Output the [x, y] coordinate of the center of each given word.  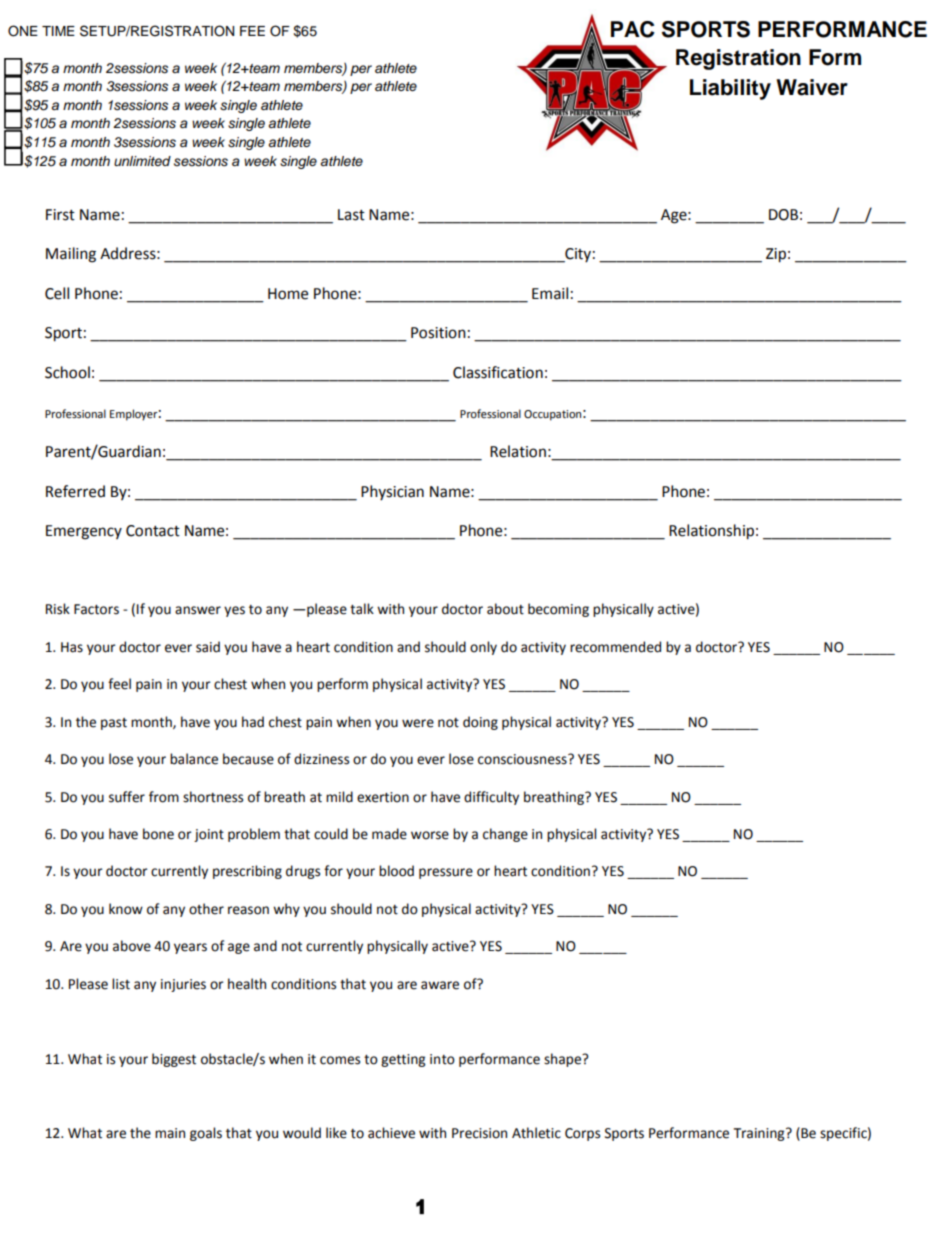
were [418, 723]
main [170, 1133]
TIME [58, 31]
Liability [730, 89]
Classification [498, 372]
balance [194, 759]
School [67, 372]
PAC [633, 29]
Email [550, 293]
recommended [615, 647]
